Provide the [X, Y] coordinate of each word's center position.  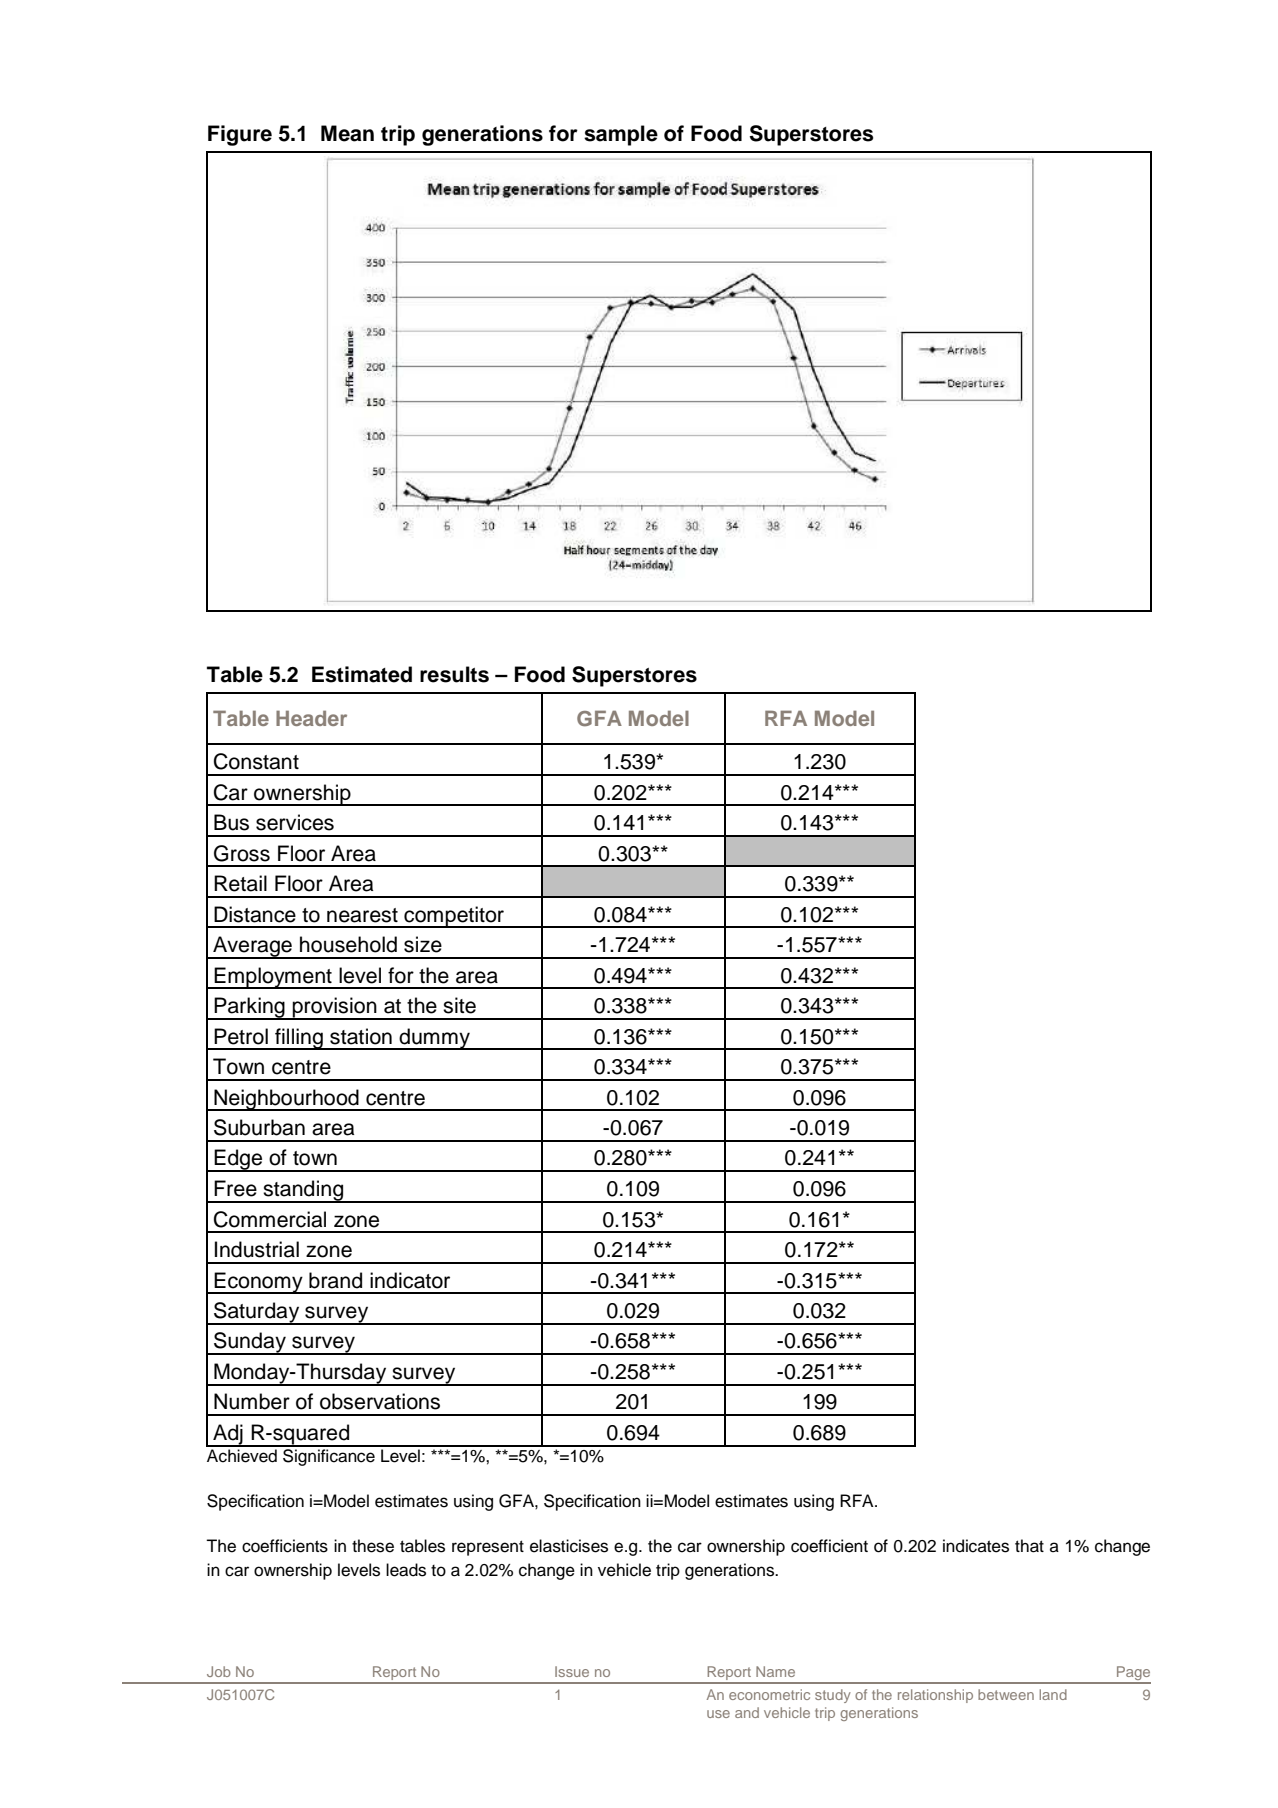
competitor [454, 917]
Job [219, 1671]
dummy [435, 1039]
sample [621, 135]
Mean [347, 133]
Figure [240, 135]
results [454, 674]
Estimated [362, 674]
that [1029, 1546]
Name [775, 1671]
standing [303, 1191]
